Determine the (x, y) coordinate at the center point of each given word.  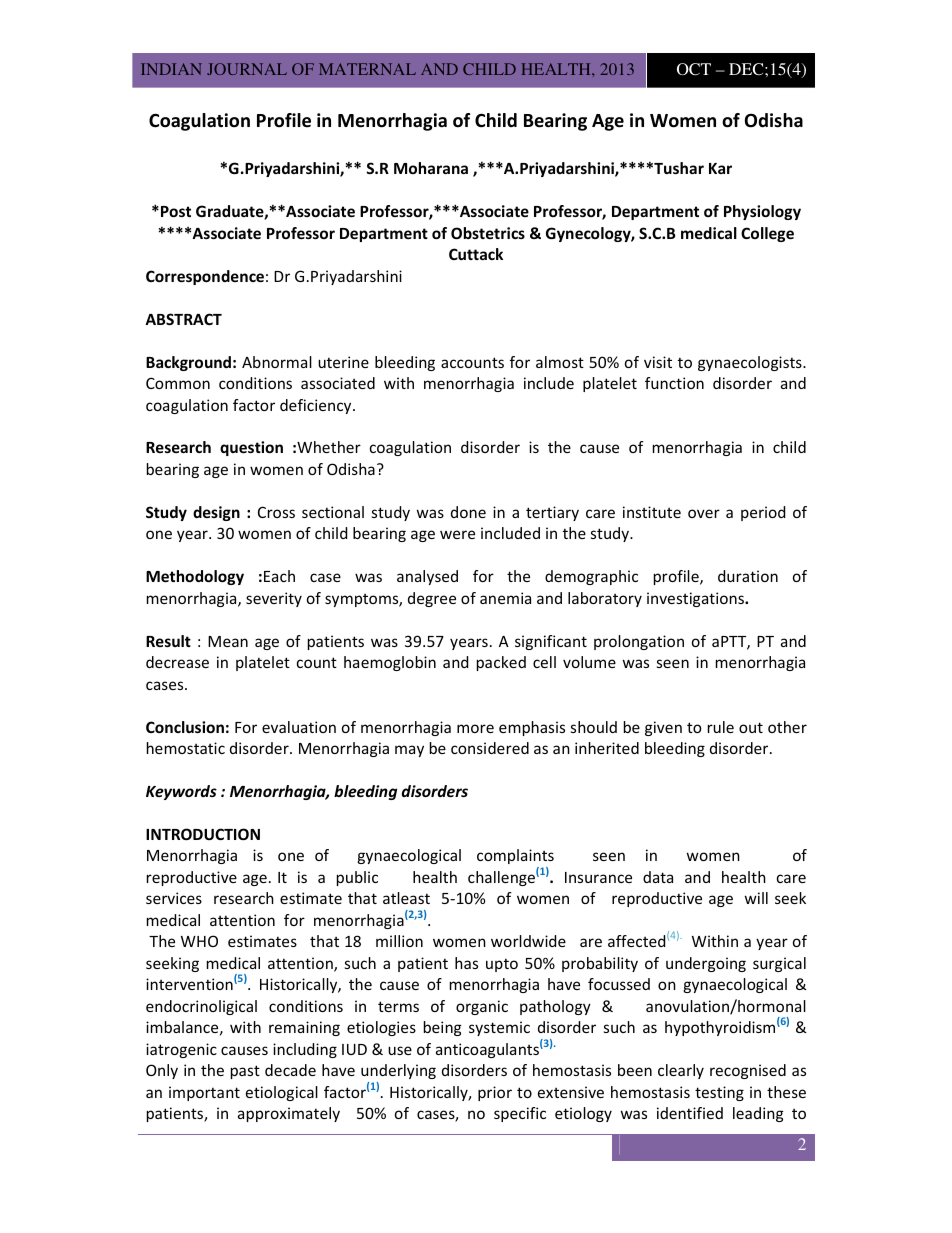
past (245, 1072)
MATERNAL (367, 69)
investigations (696, 599)
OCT (694, 69)
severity (274, 599)
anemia (505, 598)
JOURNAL (247, 69)
